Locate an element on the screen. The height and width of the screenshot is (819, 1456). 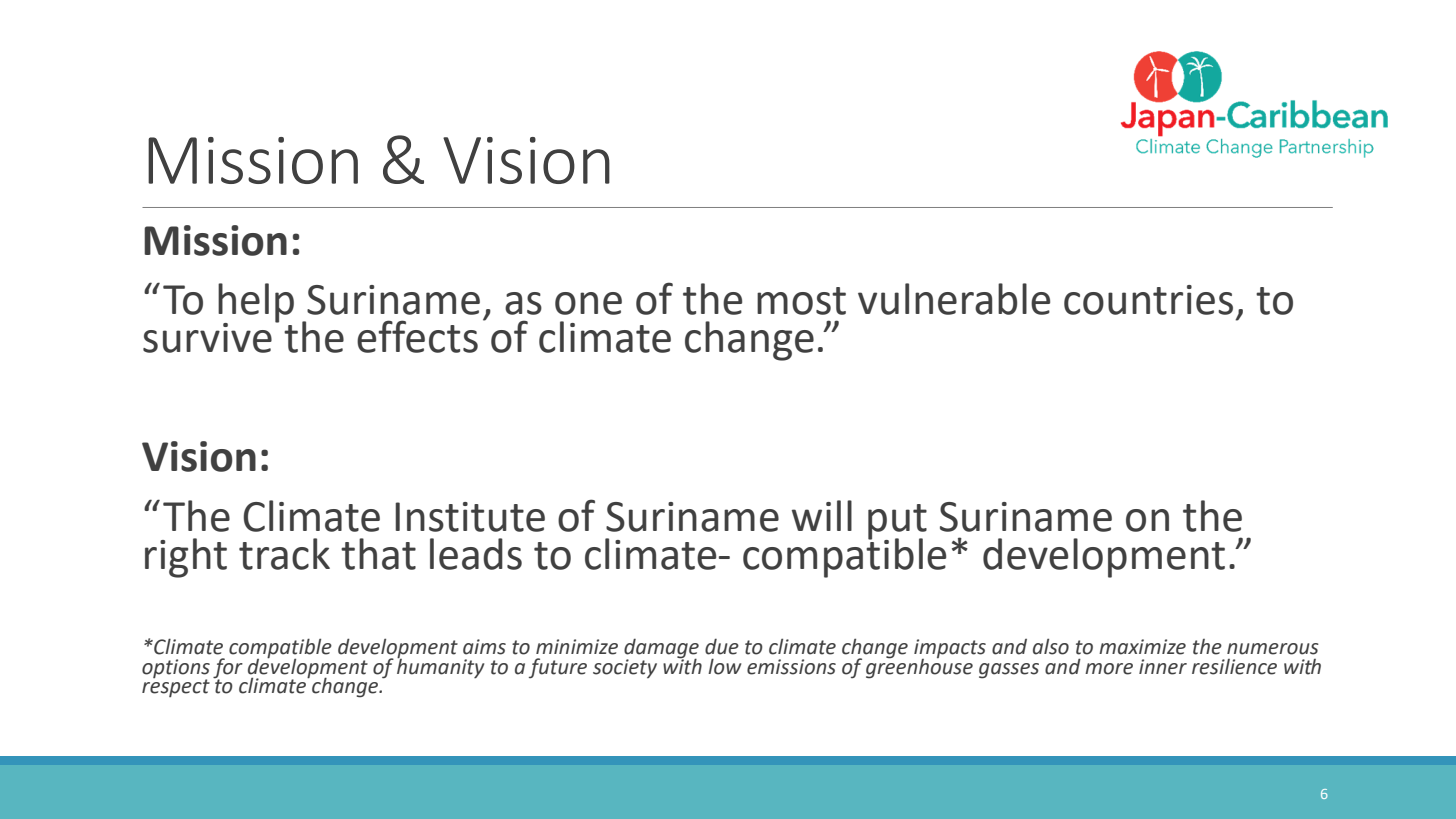
help is located at coordinates (256, 304).
